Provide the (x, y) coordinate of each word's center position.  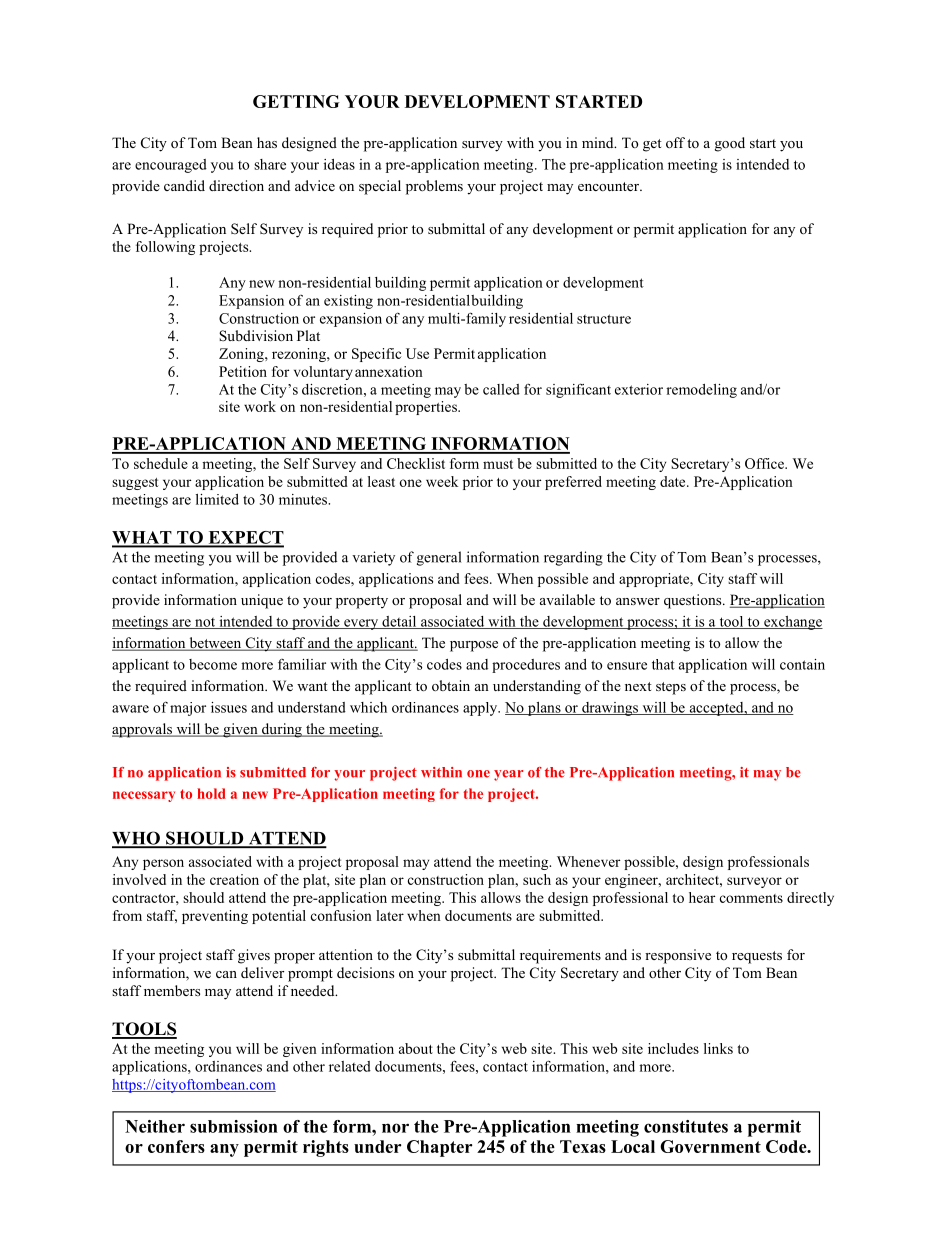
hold (211, 793)
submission (234, 1126)
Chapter (439, 1148)
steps (671, 688)
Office (765, 463)
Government (710, 1146)
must (498, 464)
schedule (161, 463)
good (730, 144)
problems (434, 187)
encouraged (171, 166)
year (508, 775)
